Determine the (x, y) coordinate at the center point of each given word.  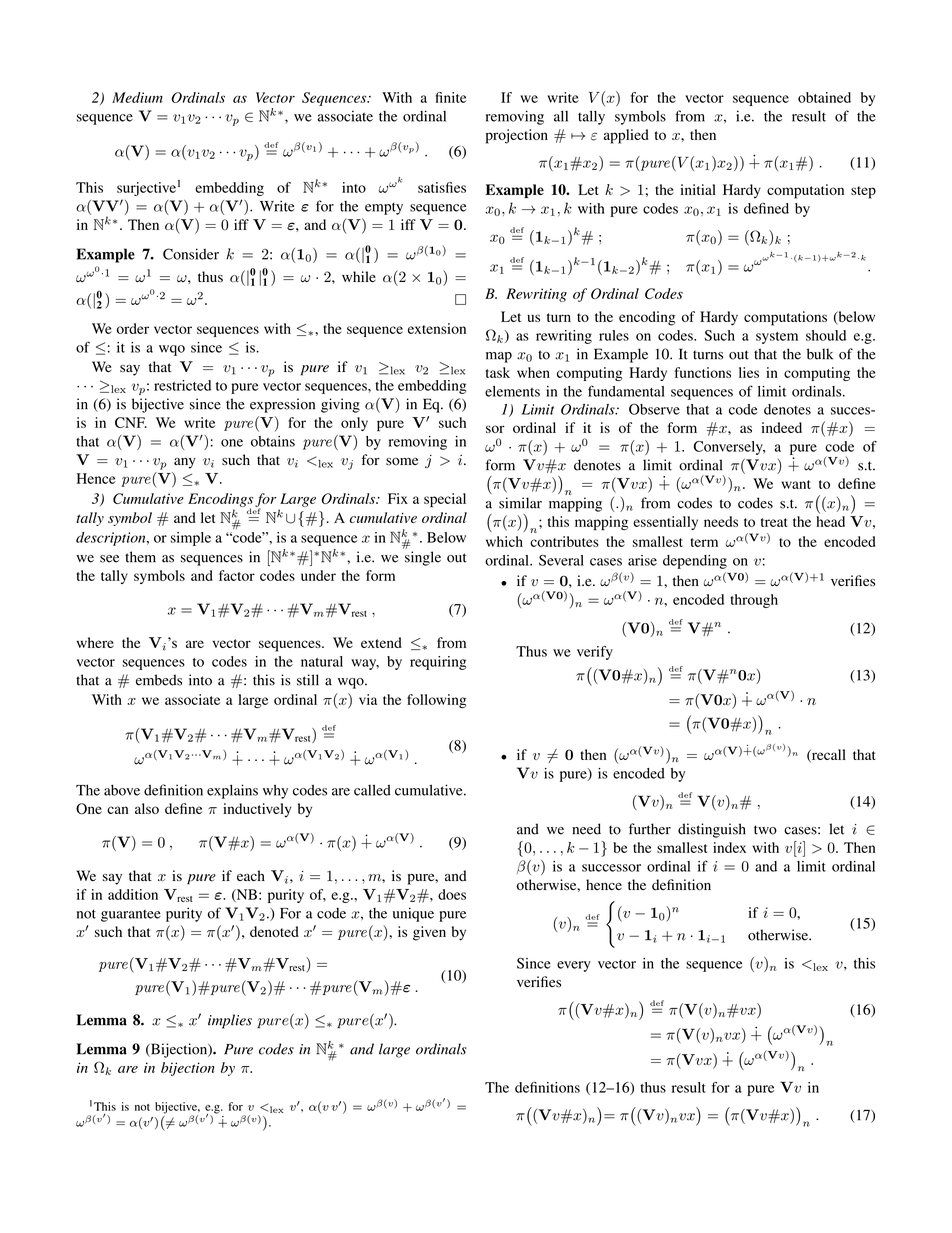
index (729, 847)
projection (517, 136)
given (429, 933)
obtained (824, 97)
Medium (137, 97)
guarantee (131, 916)
